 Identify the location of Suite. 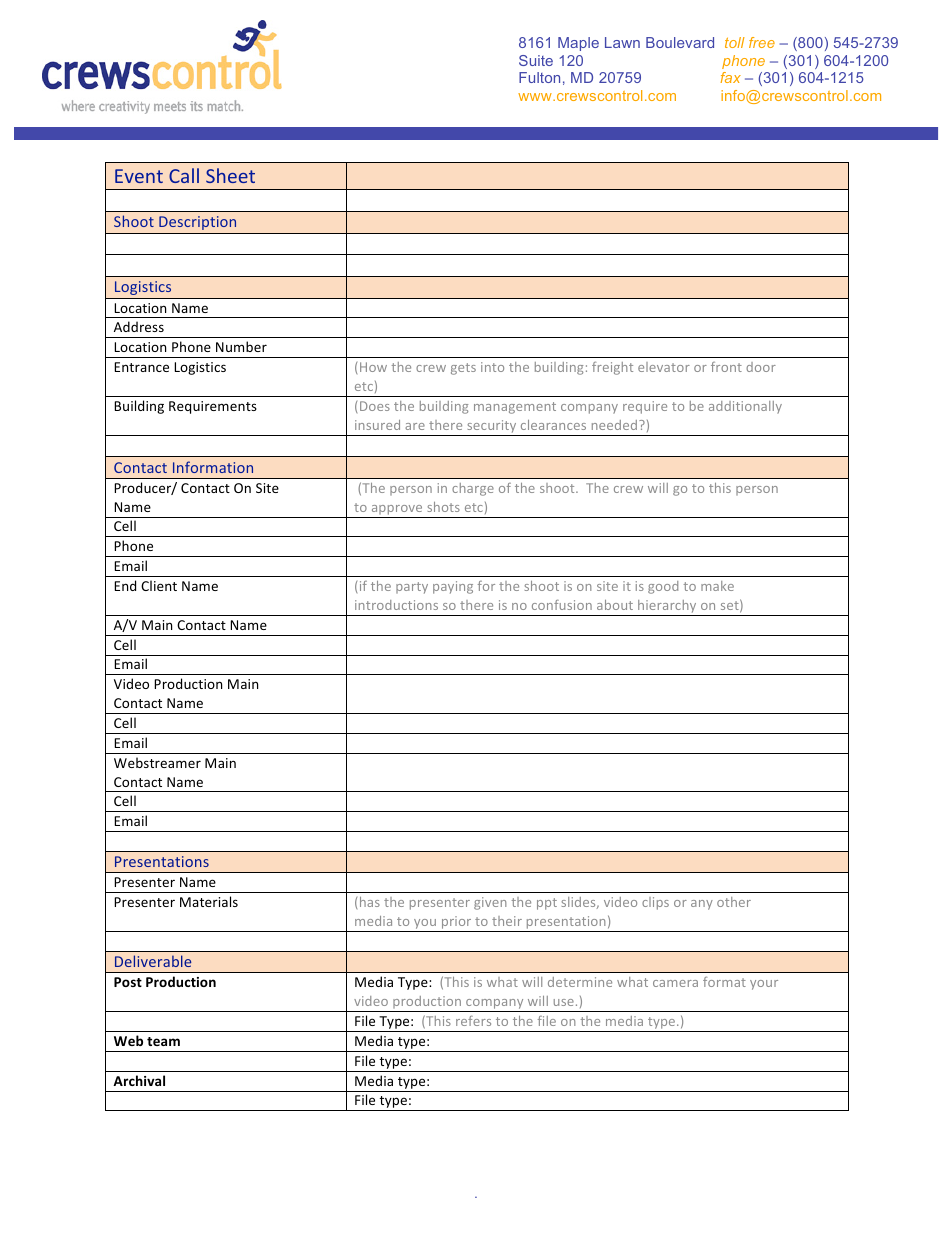
(536, 60).
